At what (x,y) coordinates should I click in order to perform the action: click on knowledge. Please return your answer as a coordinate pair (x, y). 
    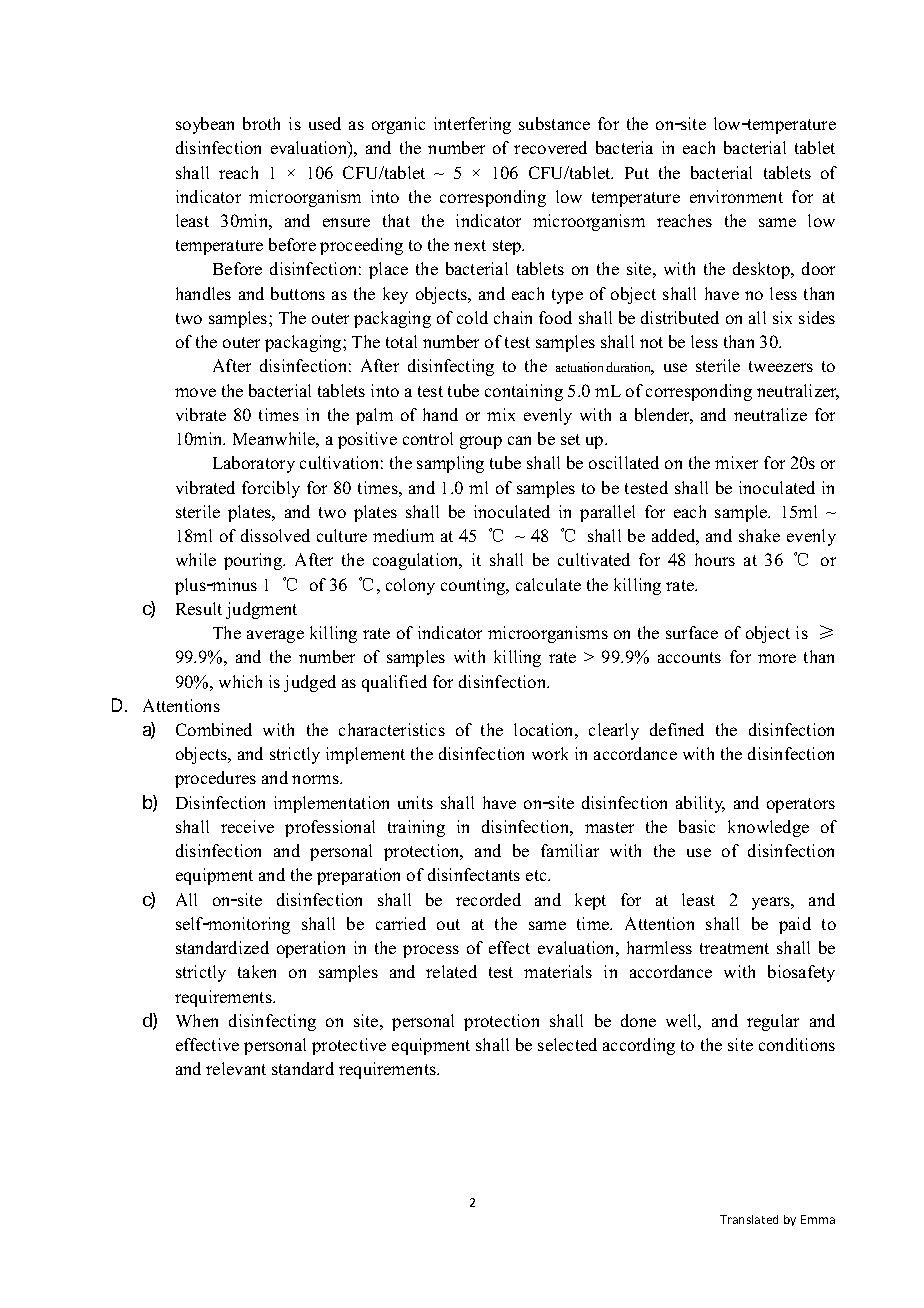
    Looking at the image, I should click on (768, 828).
